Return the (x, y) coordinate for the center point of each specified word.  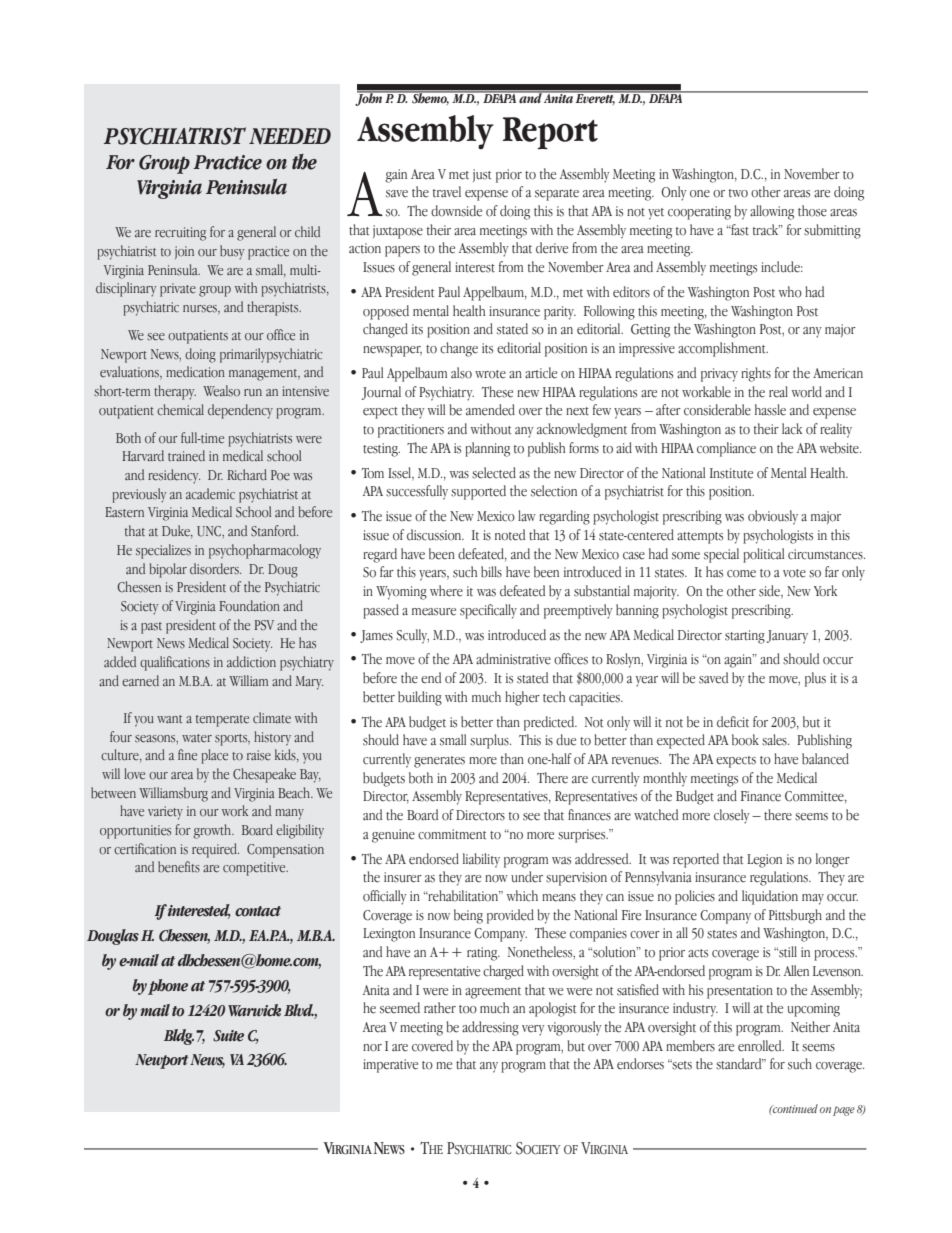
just (482, 175)
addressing (490, 1028)
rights (756, 374)
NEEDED (290, 136)
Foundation (249, 606)
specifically (488, 611)
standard (740, 1064)
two (738, 193)
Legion (764, 861)
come (741, 574)
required (215, 850)
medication (195, 372)
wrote (490, 374)
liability (481, 860)
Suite (228, 1036)
